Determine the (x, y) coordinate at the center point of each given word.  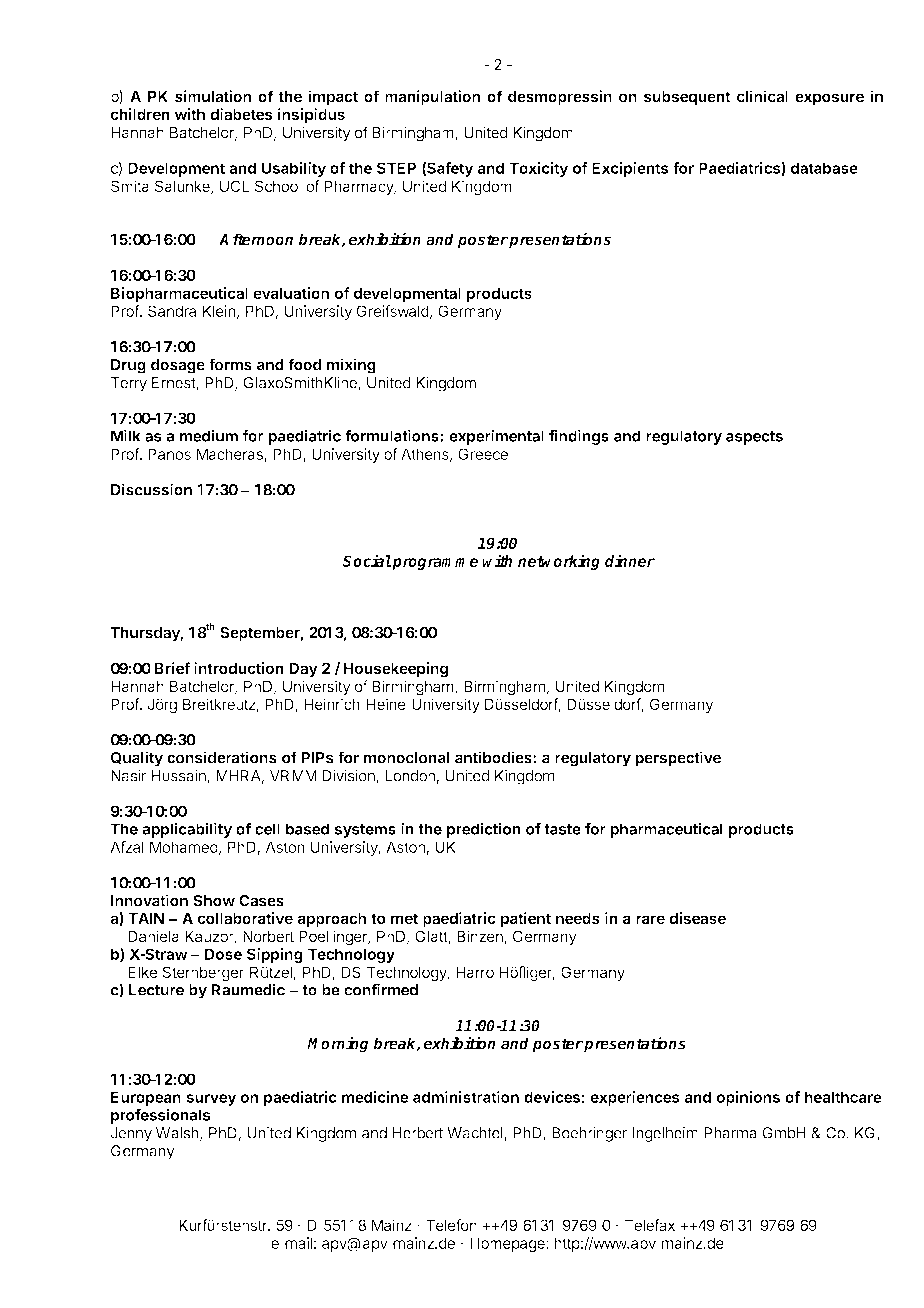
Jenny (131, 1134)
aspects (754, 438)
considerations (222, 757)
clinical (762, 96)
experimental (496, 437)
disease (697, 918)
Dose (223, 954)
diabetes (241, 114)
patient (526, 919)
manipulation (432, 98)
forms (230, 364)
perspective (678, 759)
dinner (630, 560)
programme (434, 564)
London (410, 776)
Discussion (151, 489)
